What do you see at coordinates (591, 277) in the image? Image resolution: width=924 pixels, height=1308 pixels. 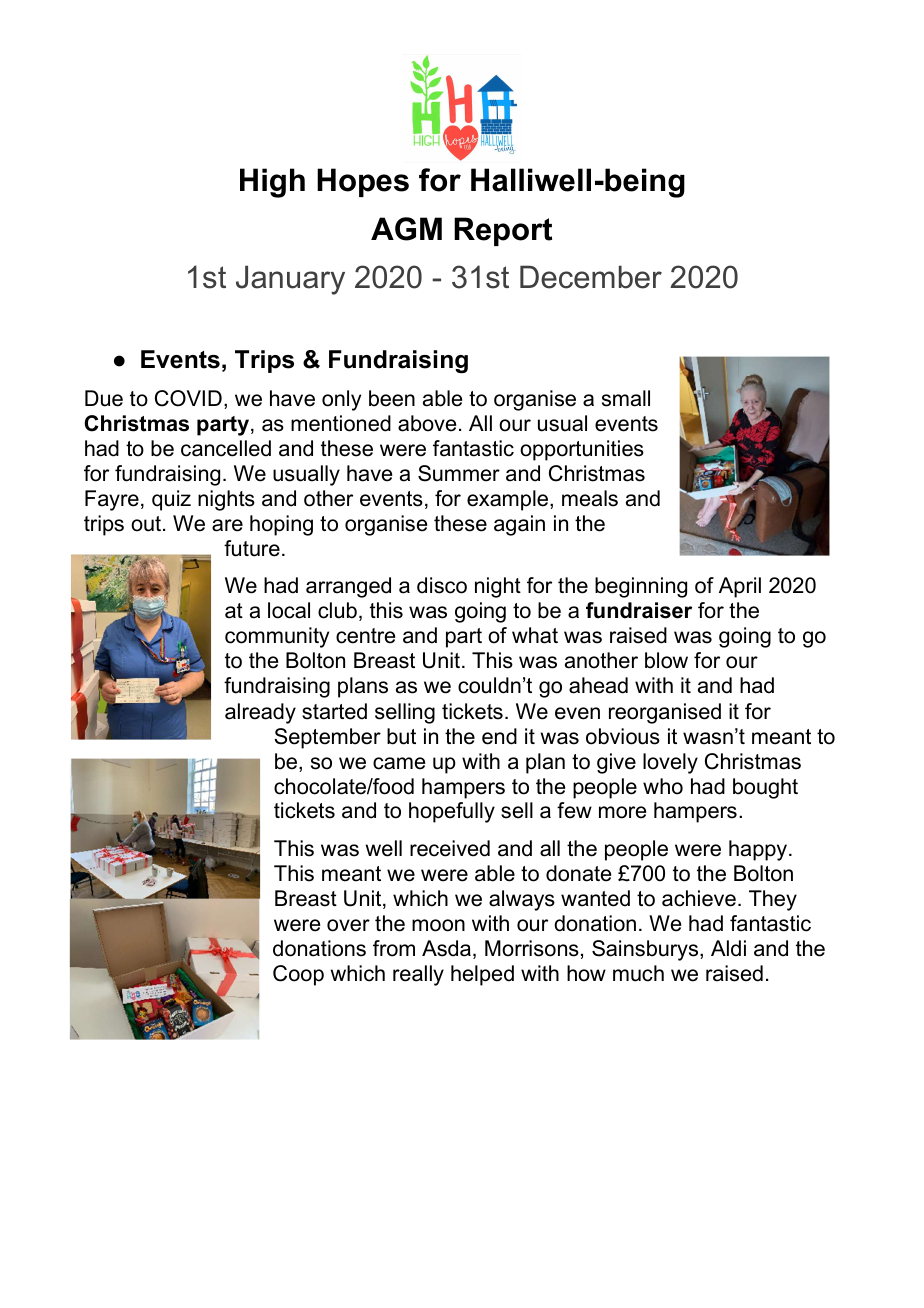 I see `December` at bounding box center [591, 277].
